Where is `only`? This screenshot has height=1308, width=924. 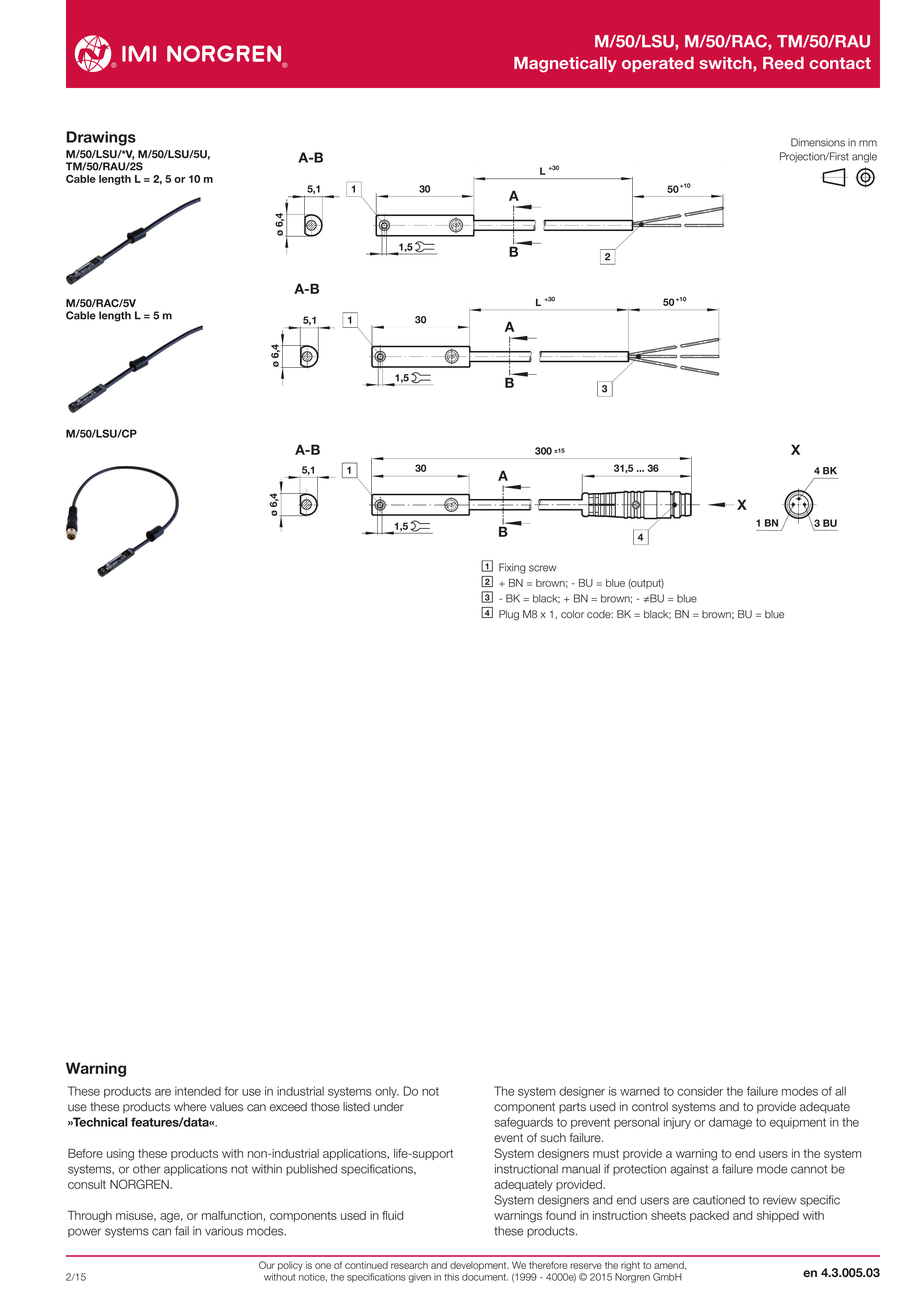 only is located at coordinates (387, 1092).
